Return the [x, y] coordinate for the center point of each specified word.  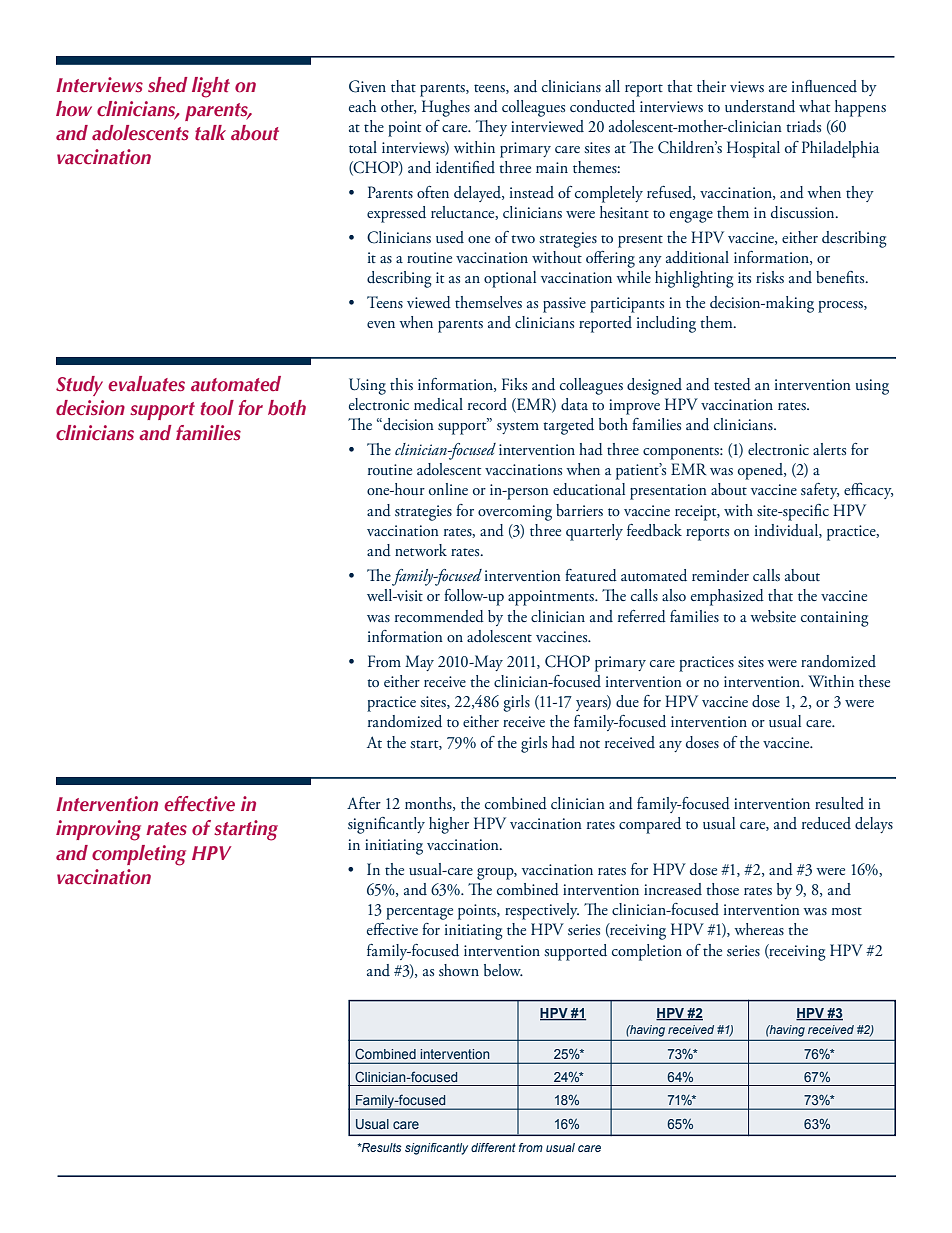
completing [139, 855]
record [487, 404]
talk [210, 133]
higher [449, 825]
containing [835, 619]
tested [732, 384]
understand [760, 106]
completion [647, 952]
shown [459, 970]
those [722, 889]
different [493, 1147]
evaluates [146, 384]
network [421, 550]
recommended [439, 616]
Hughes [446, 108]
